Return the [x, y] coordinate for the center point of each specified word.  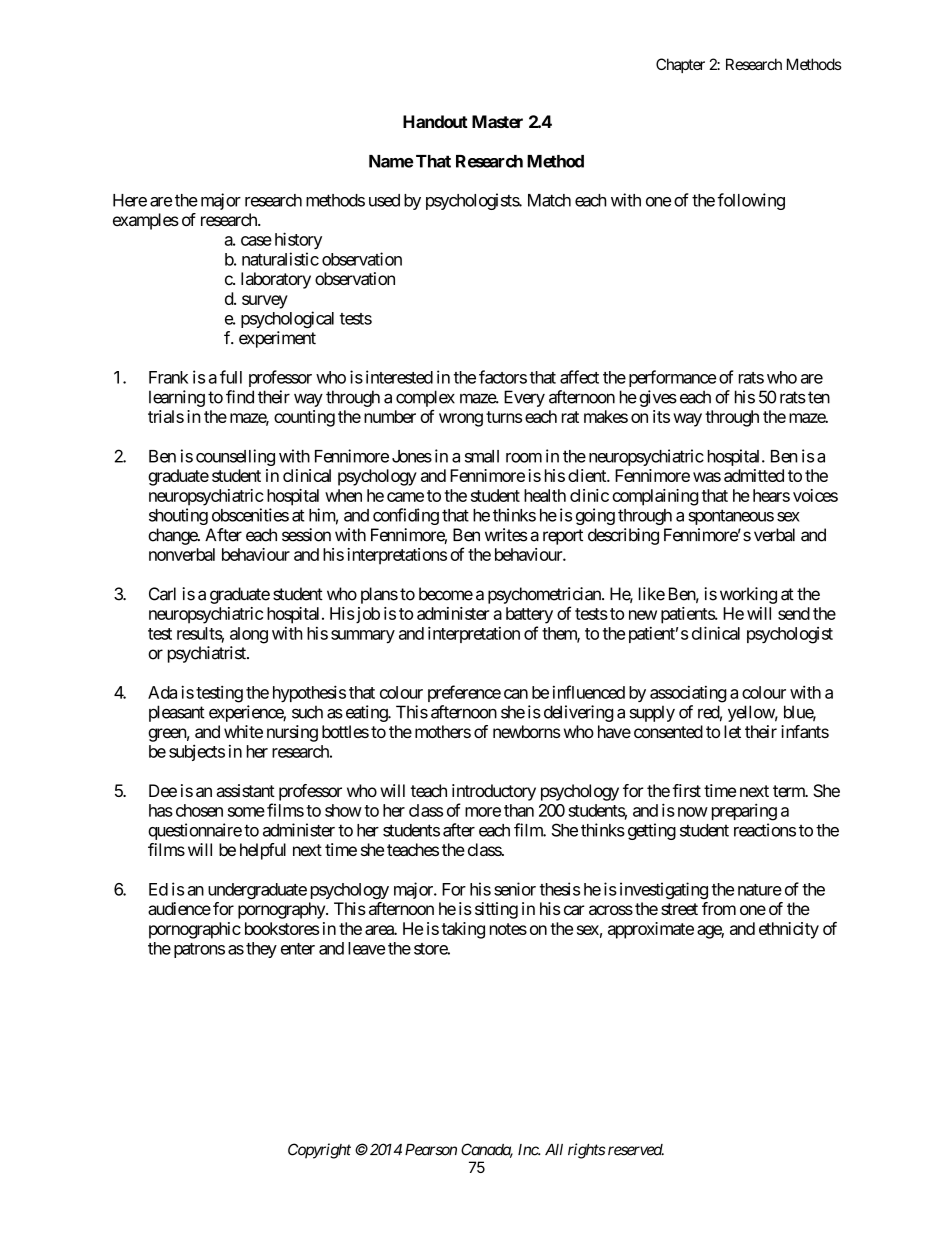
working [748, 595]
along [249, 635]
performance [672, 378]
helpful [263, 851]
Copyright [319, 1151]
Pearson [431, 1150]
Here [130, 200]
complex [425, 398]
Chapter [680, 65]
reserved [636, 1150]
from [719, 908]
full [231, 377]
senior [515, 889]
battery [529, 615]
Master [497, 121]
